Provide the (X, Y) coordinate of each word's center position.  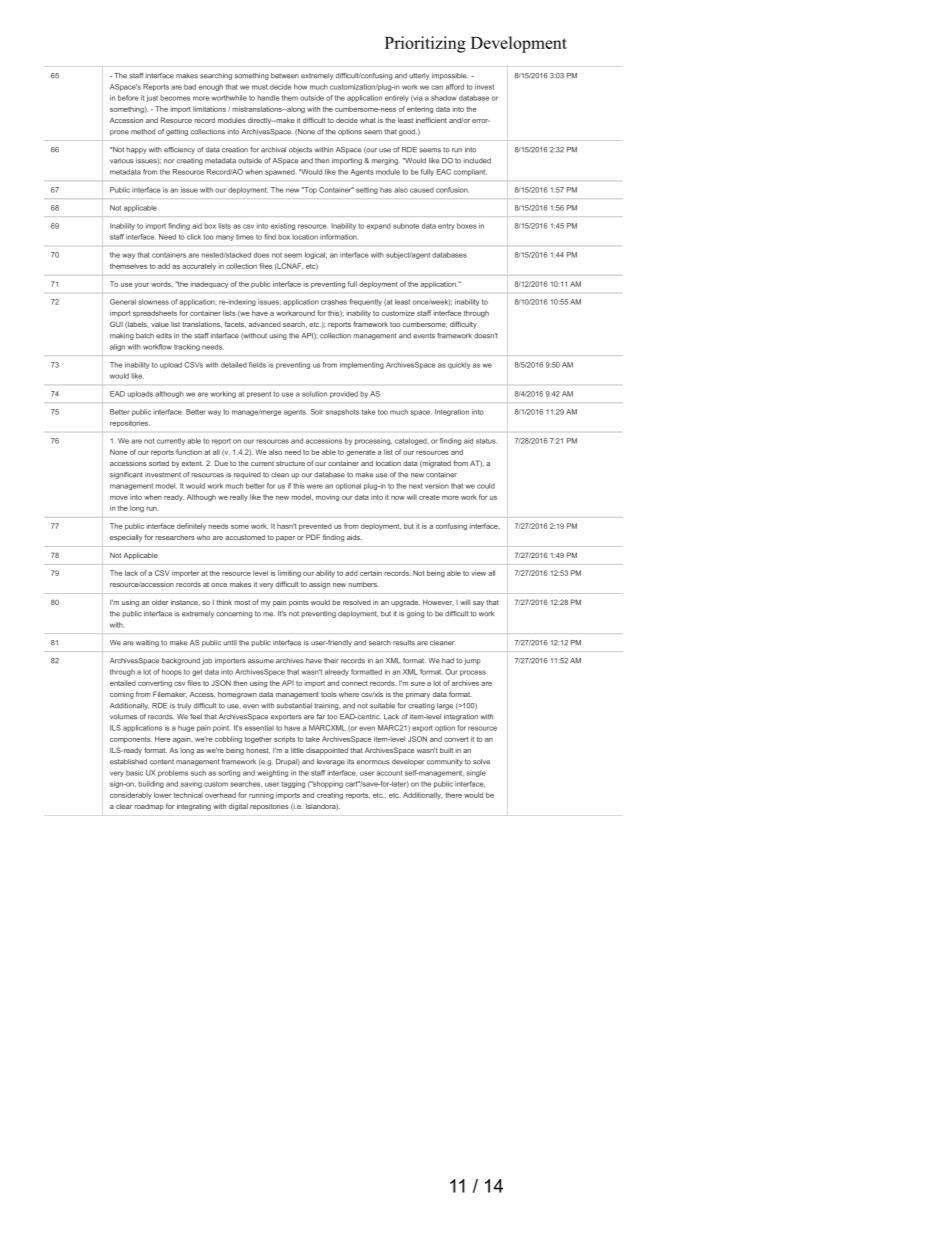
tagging (293, 784)
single (476, 773)
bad (190, 87)
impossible (450, 76)
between (285, 76)
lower (163, 795)
